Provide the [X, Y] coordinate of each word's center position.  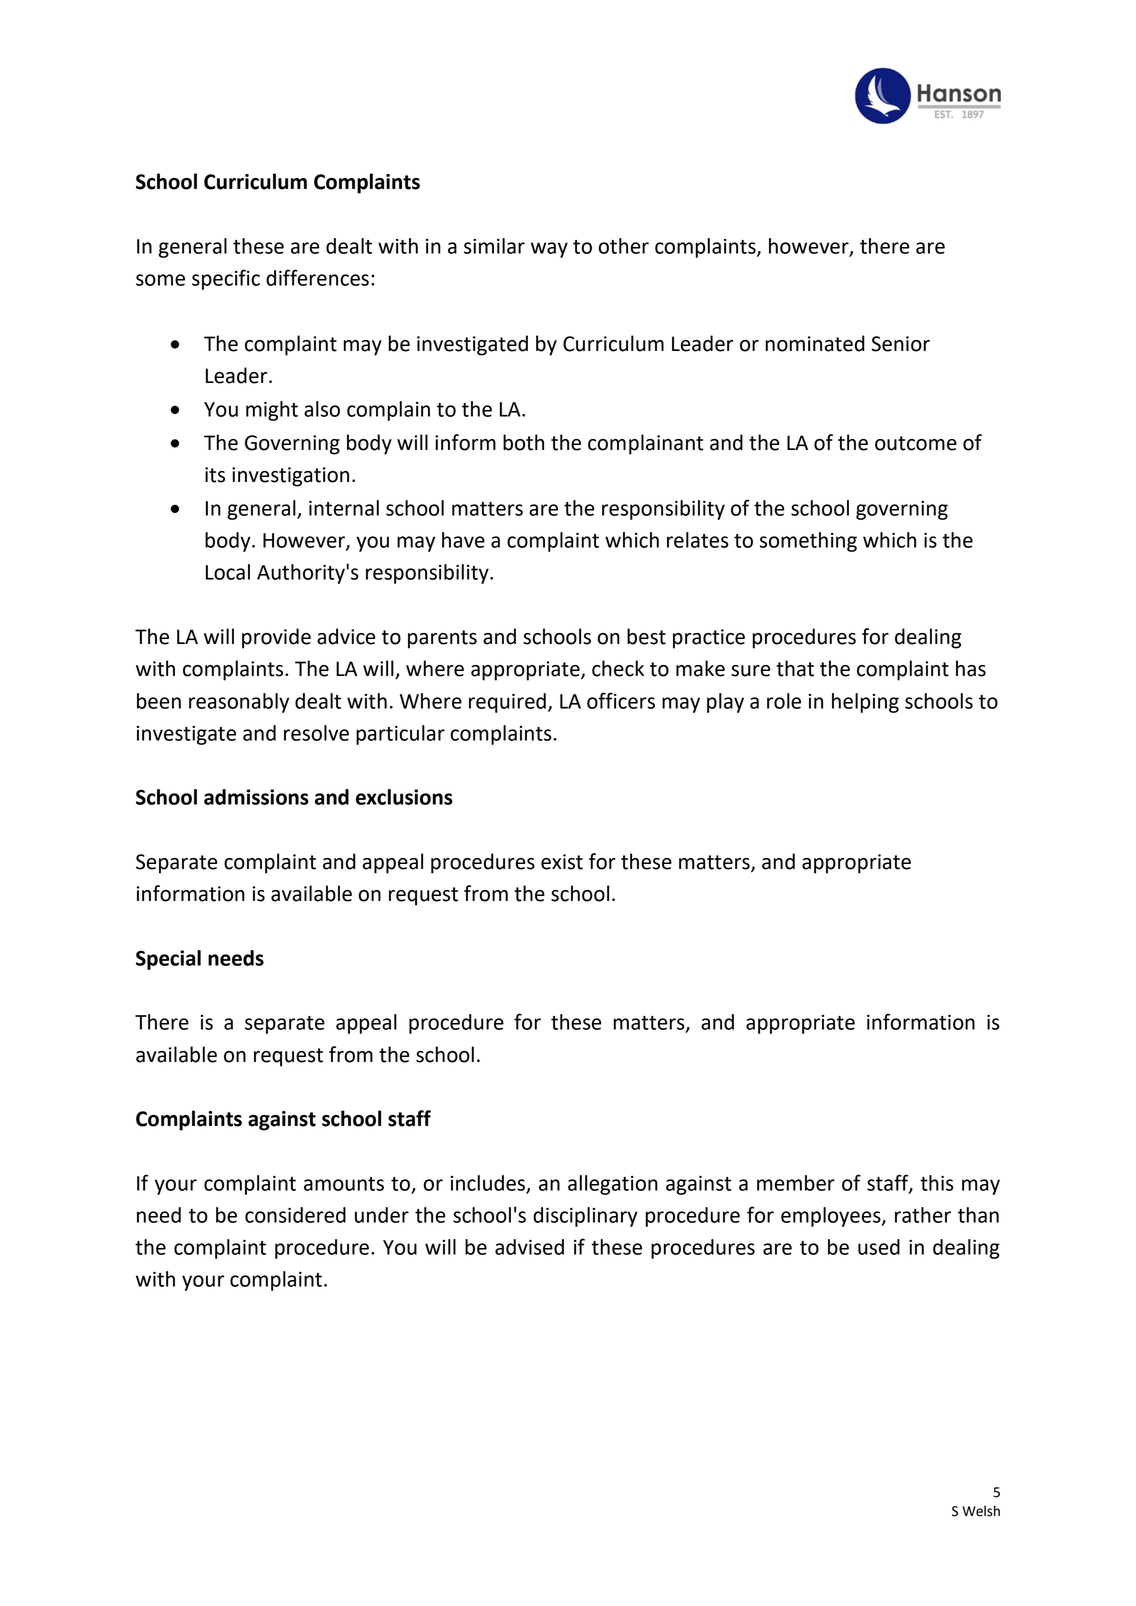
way [549, 250]
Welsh [981, 1511]
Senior [900, 344]
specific [226, 279]
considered [295, 1215]
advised [529, 1247]
